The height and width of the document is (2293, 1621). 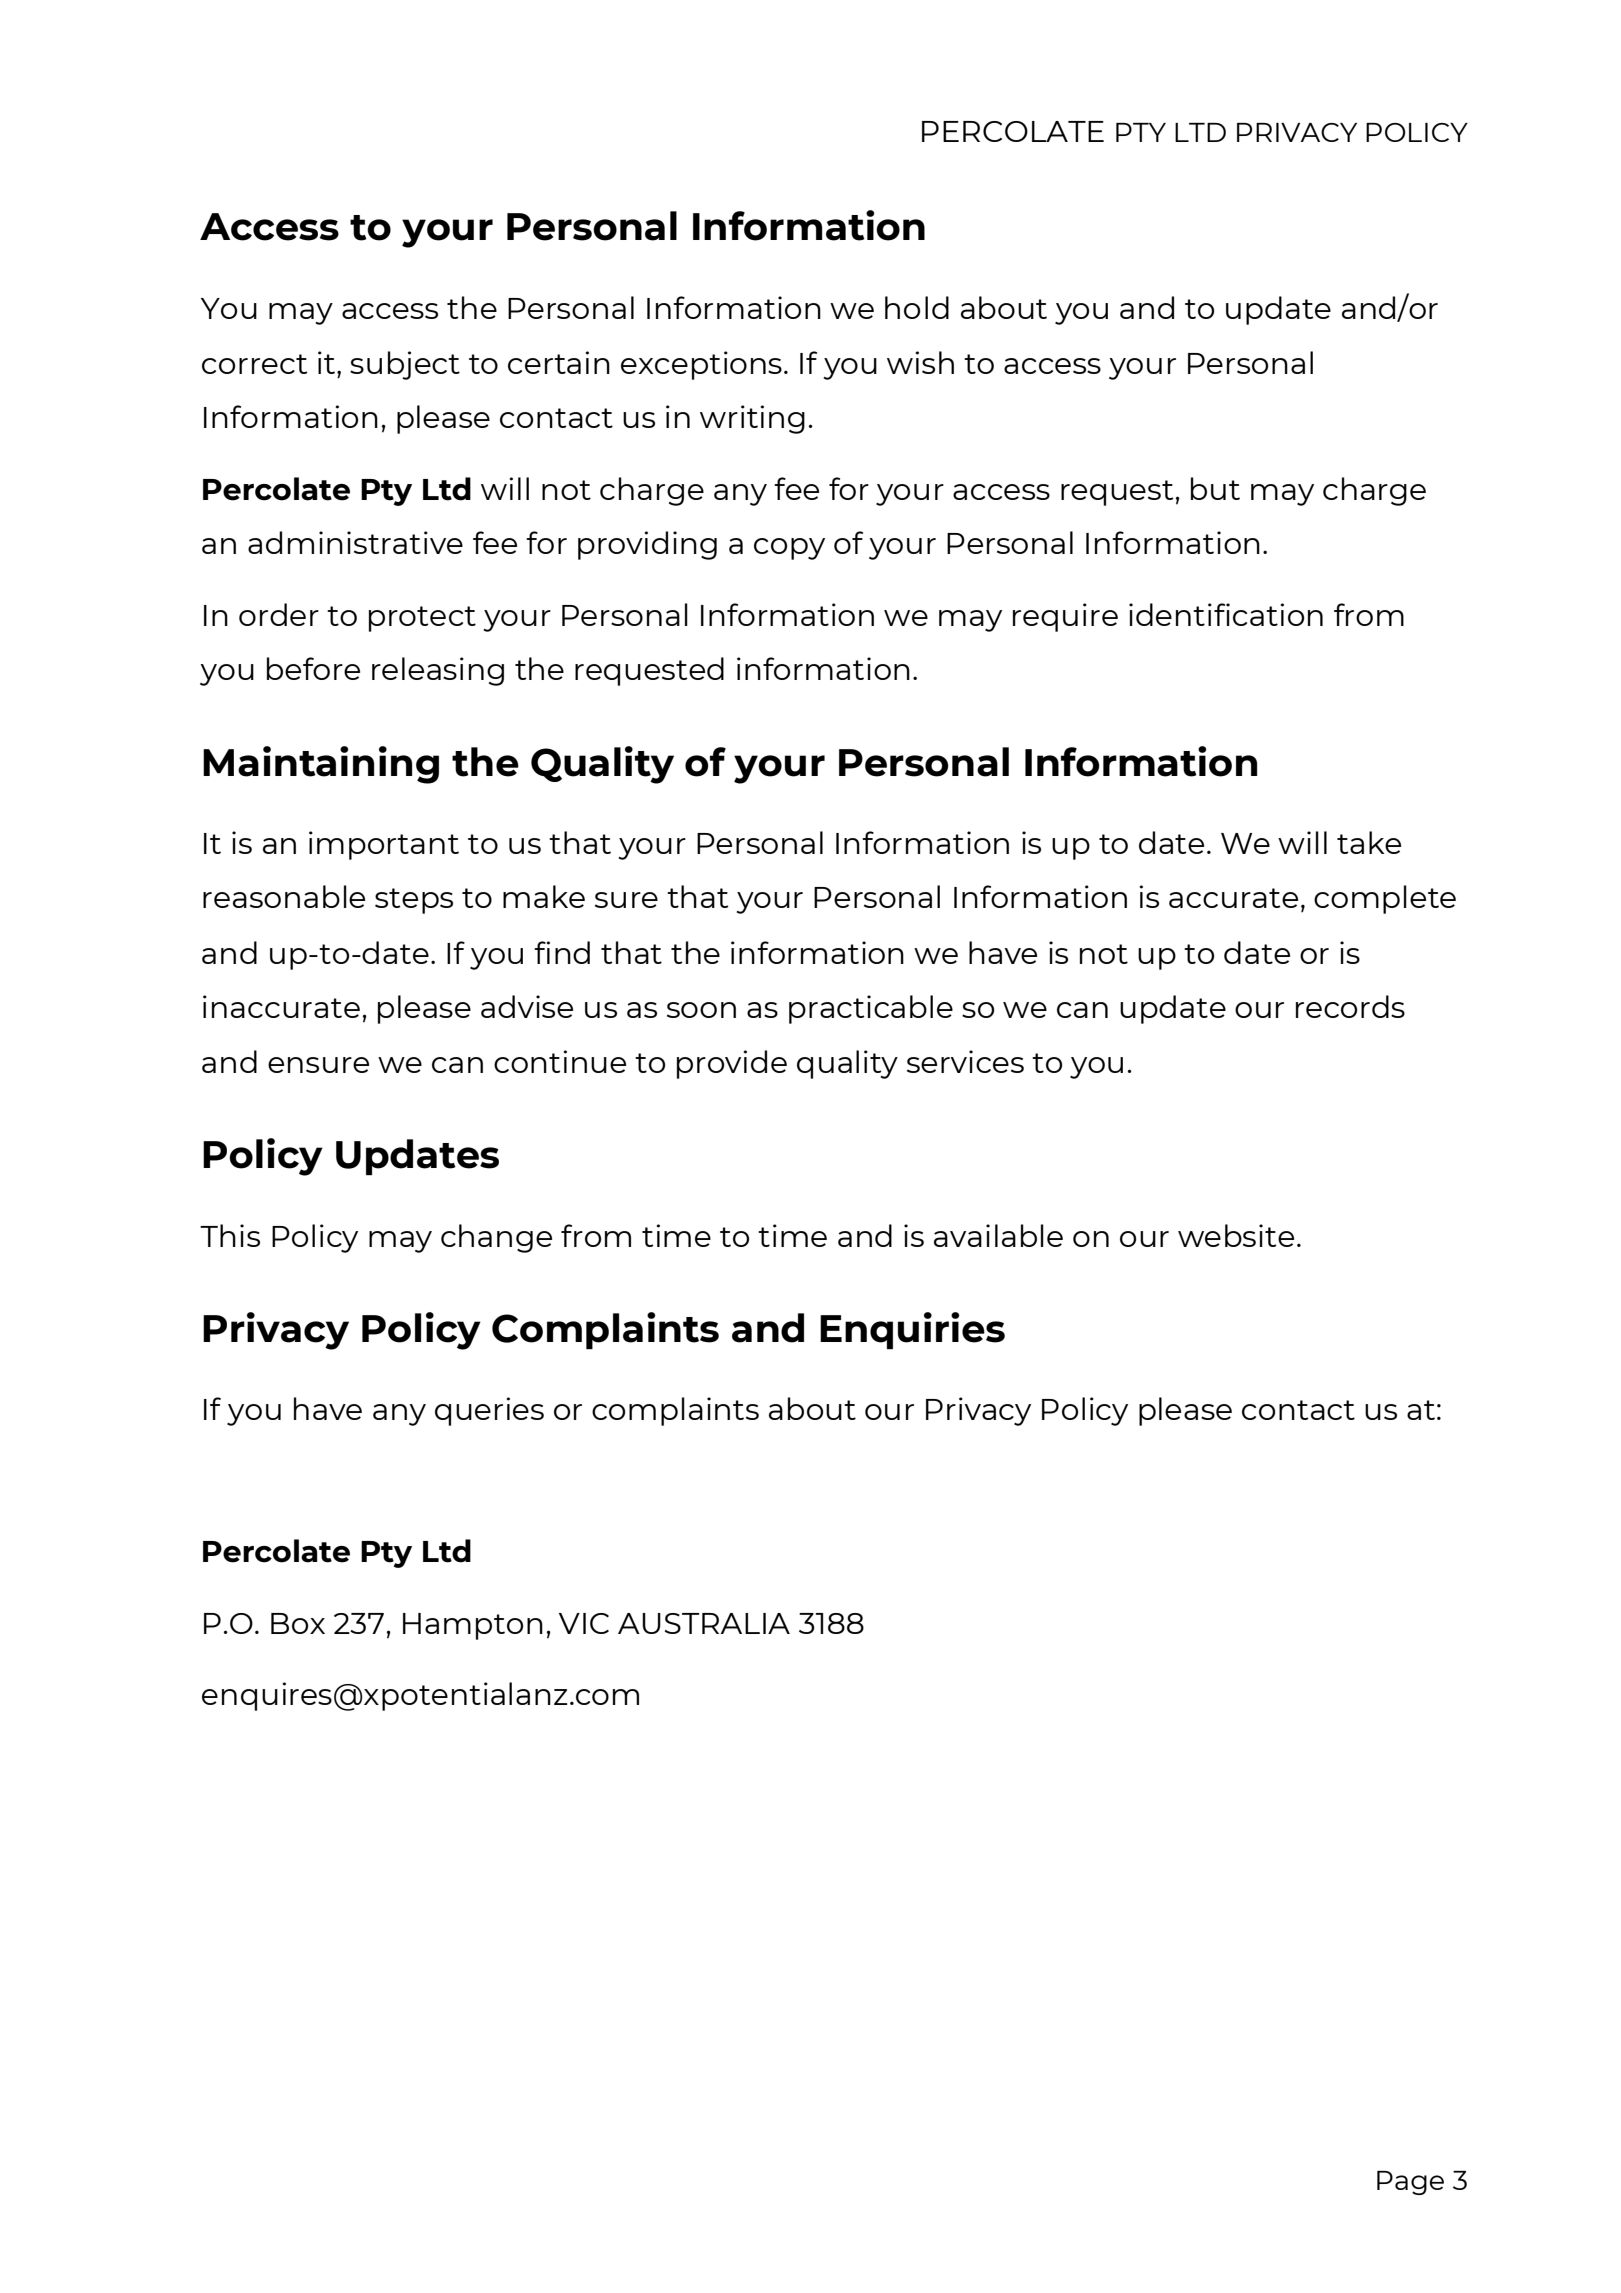 What do you see at coordinates (871, 1009) in the document?
I see `practicable` at bounding box center [871, 1009].
